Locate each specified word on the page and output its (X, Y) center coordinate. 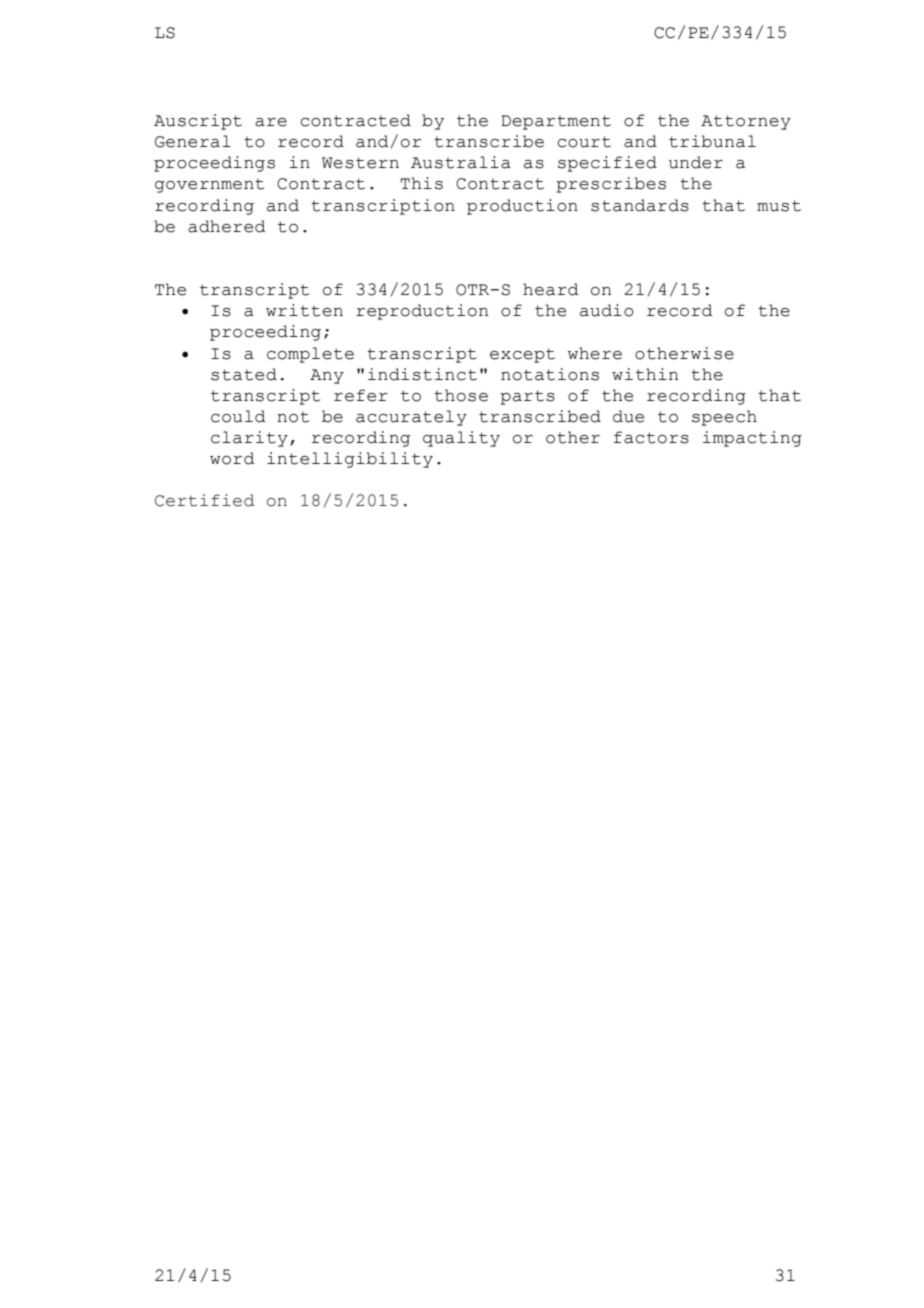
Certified (204, 500)
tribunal (712, 141)
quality (461, 439)
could (238, 416)
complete (310, 355)
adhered (227, 226)
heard (551, 289)
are (271, 122)
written (304, 310)
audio (607, 310)
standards (640, 205)
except (522, 355)
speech (724, 418)
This (422, 183)
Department (556, 122)
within (645, 374)
